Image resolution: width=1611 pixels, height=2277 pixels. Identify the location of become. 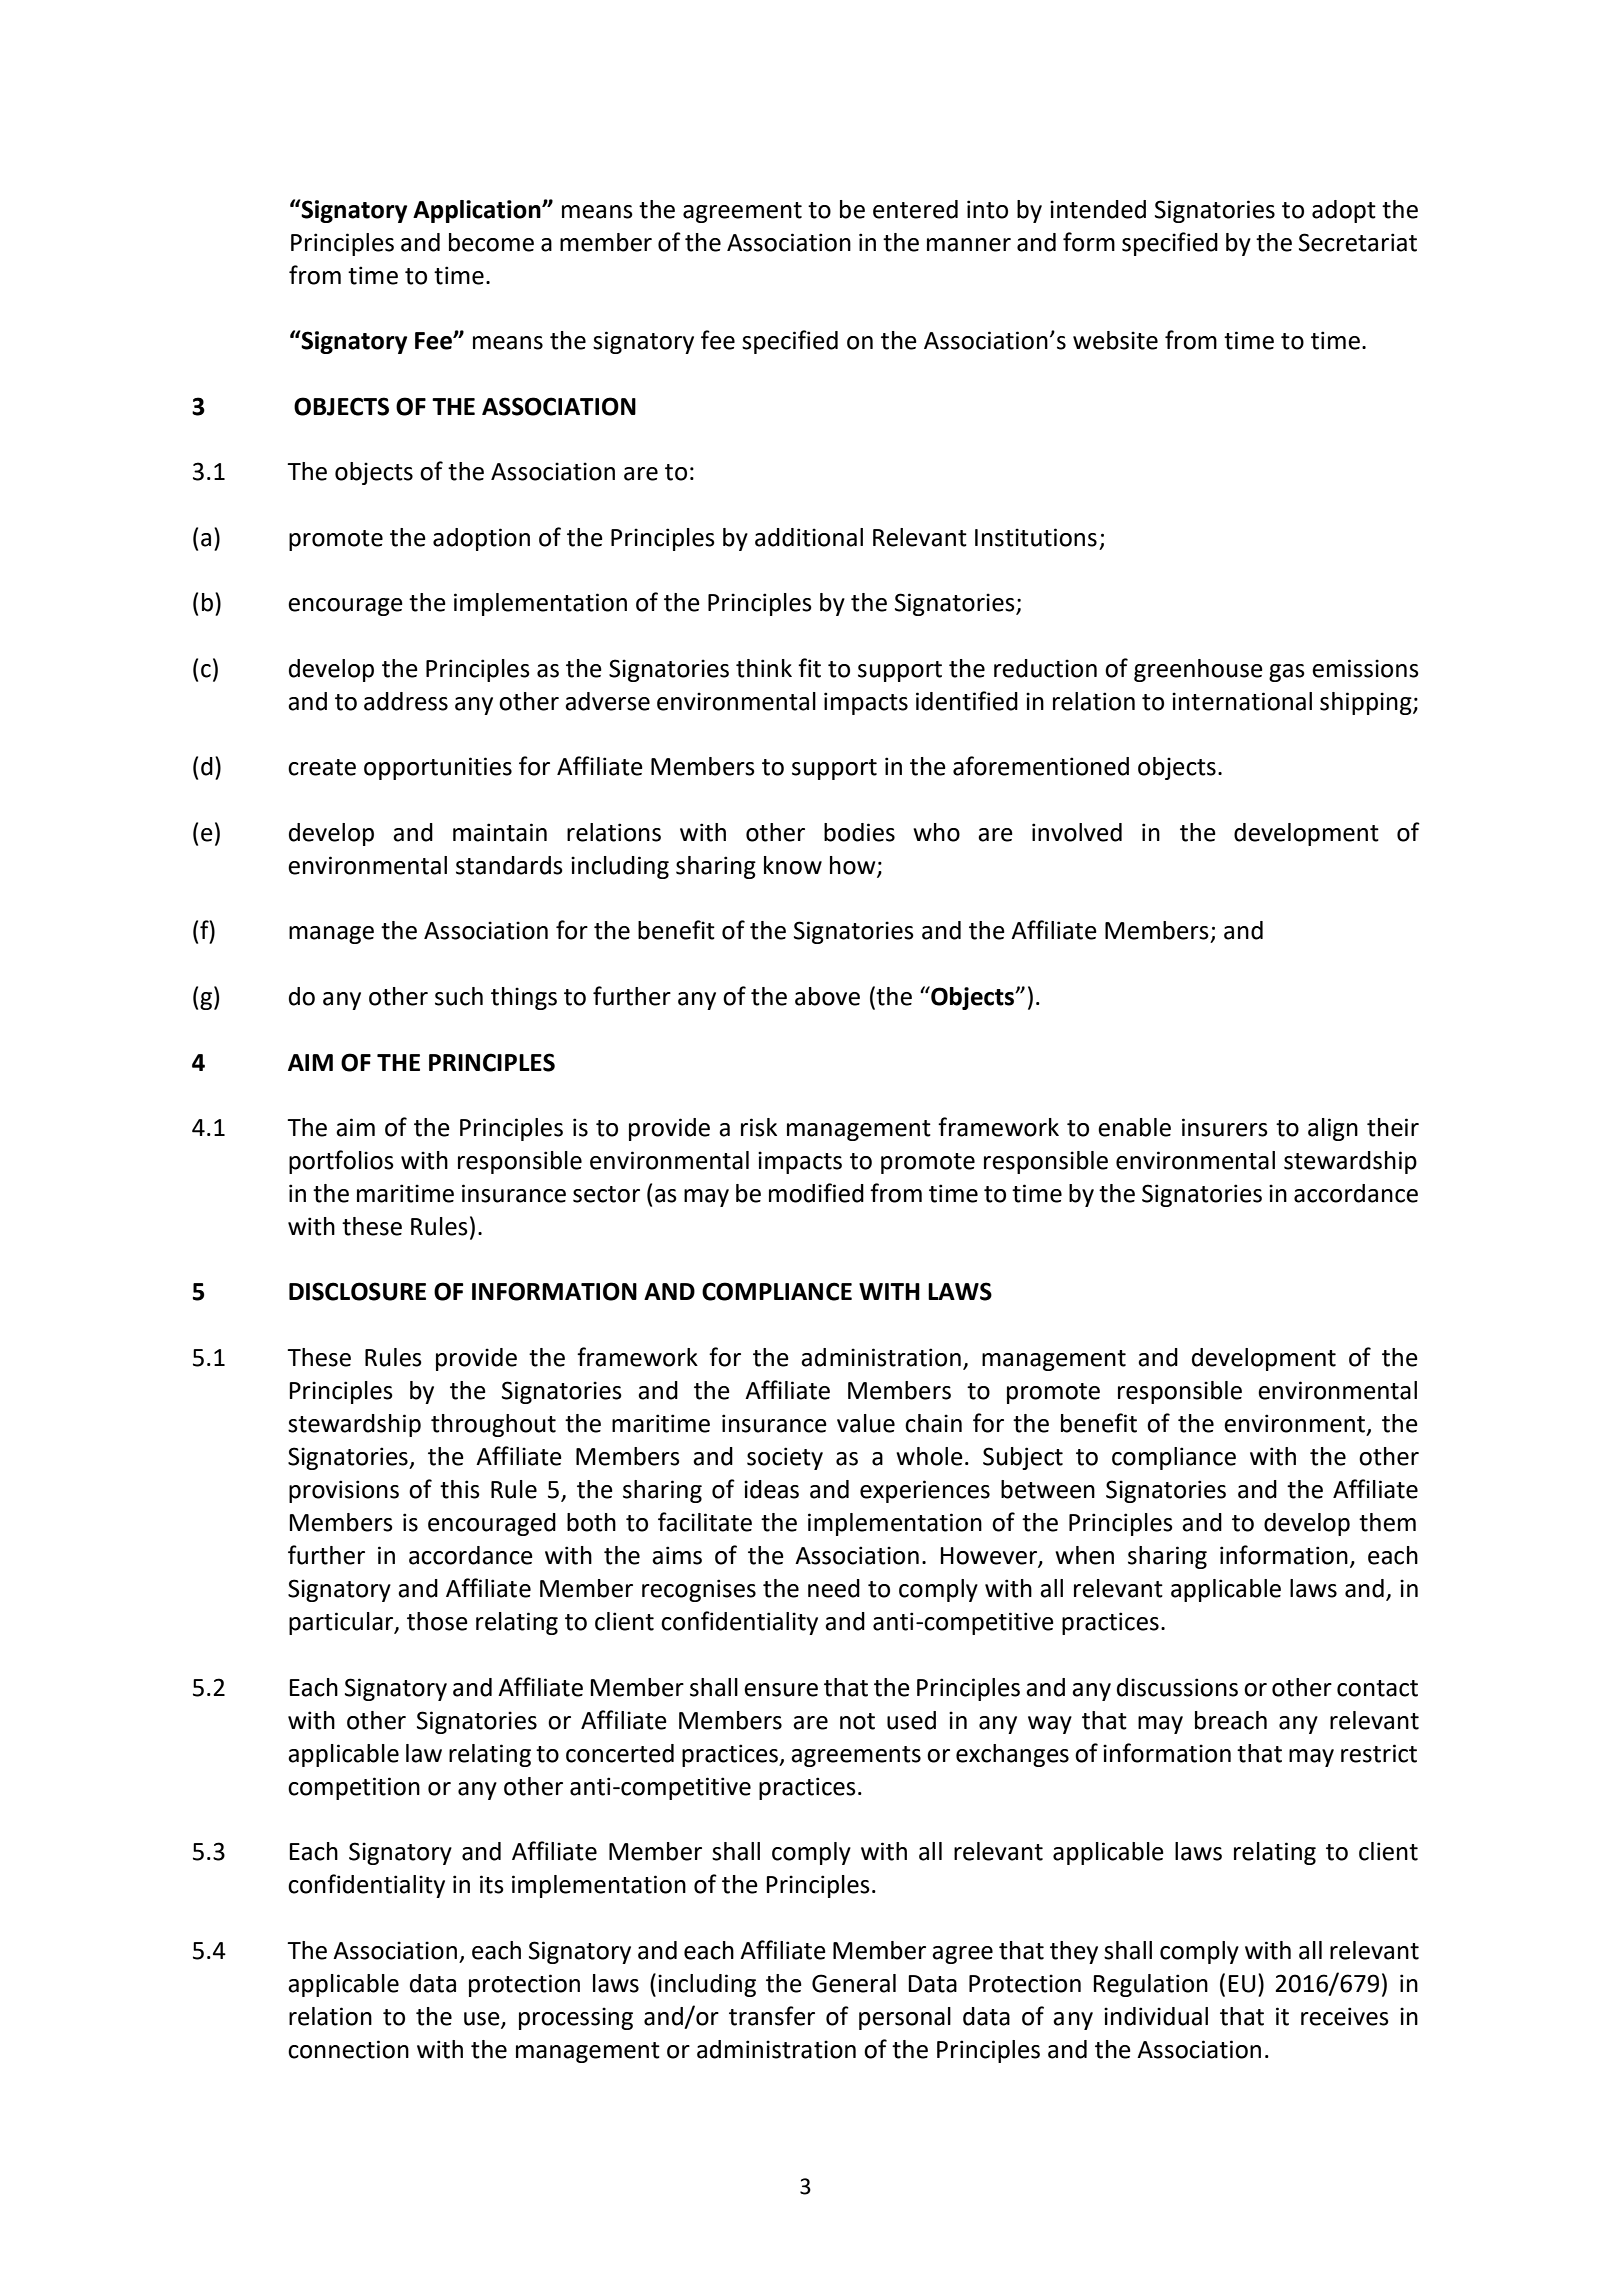
(491, 242).
